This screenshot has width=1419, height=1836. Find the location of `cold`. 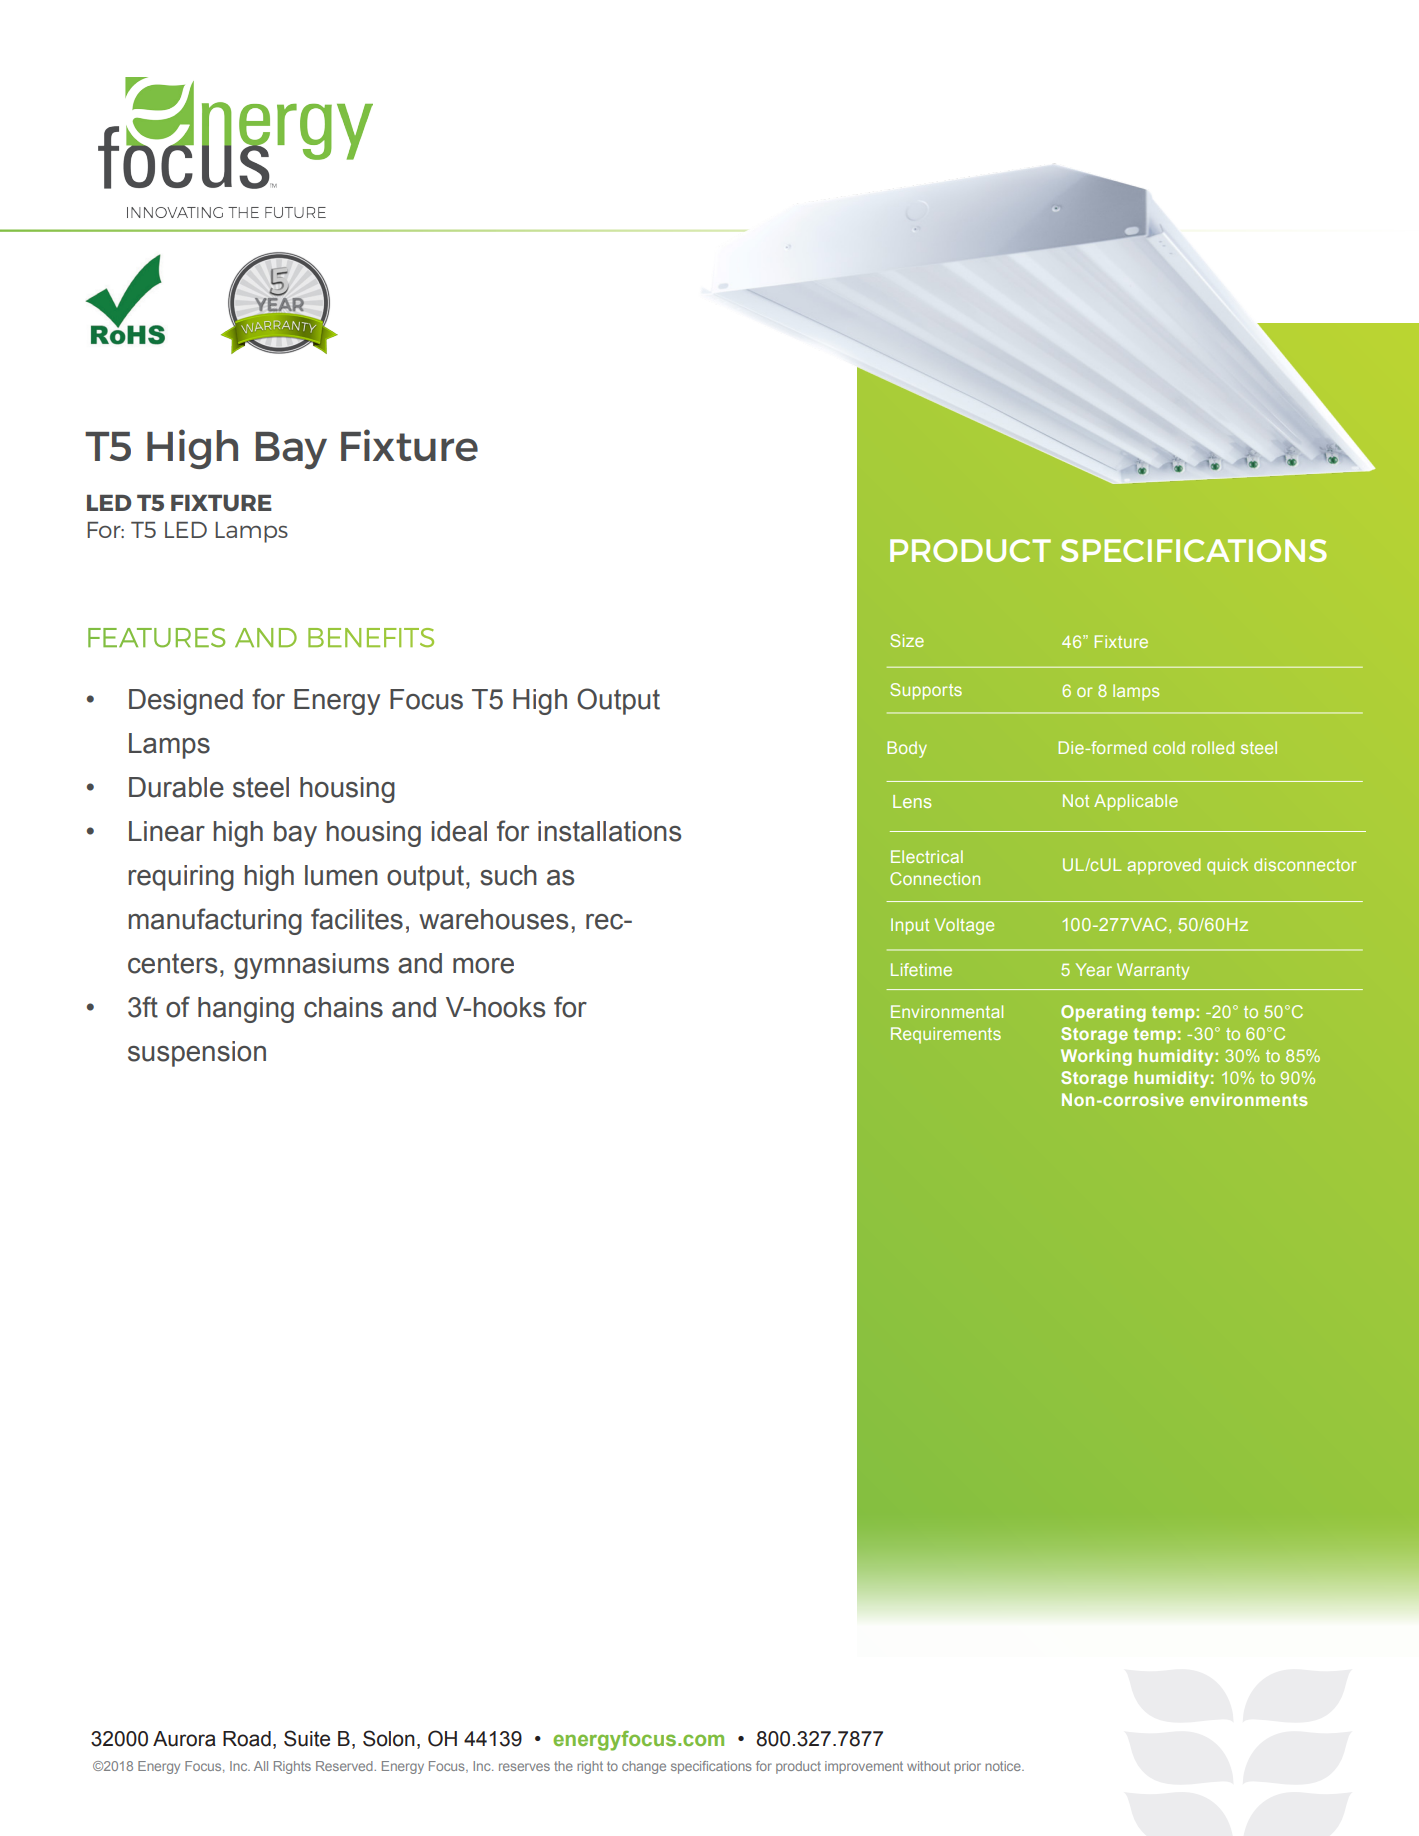

cold is located at coordinates (1169, 747).
